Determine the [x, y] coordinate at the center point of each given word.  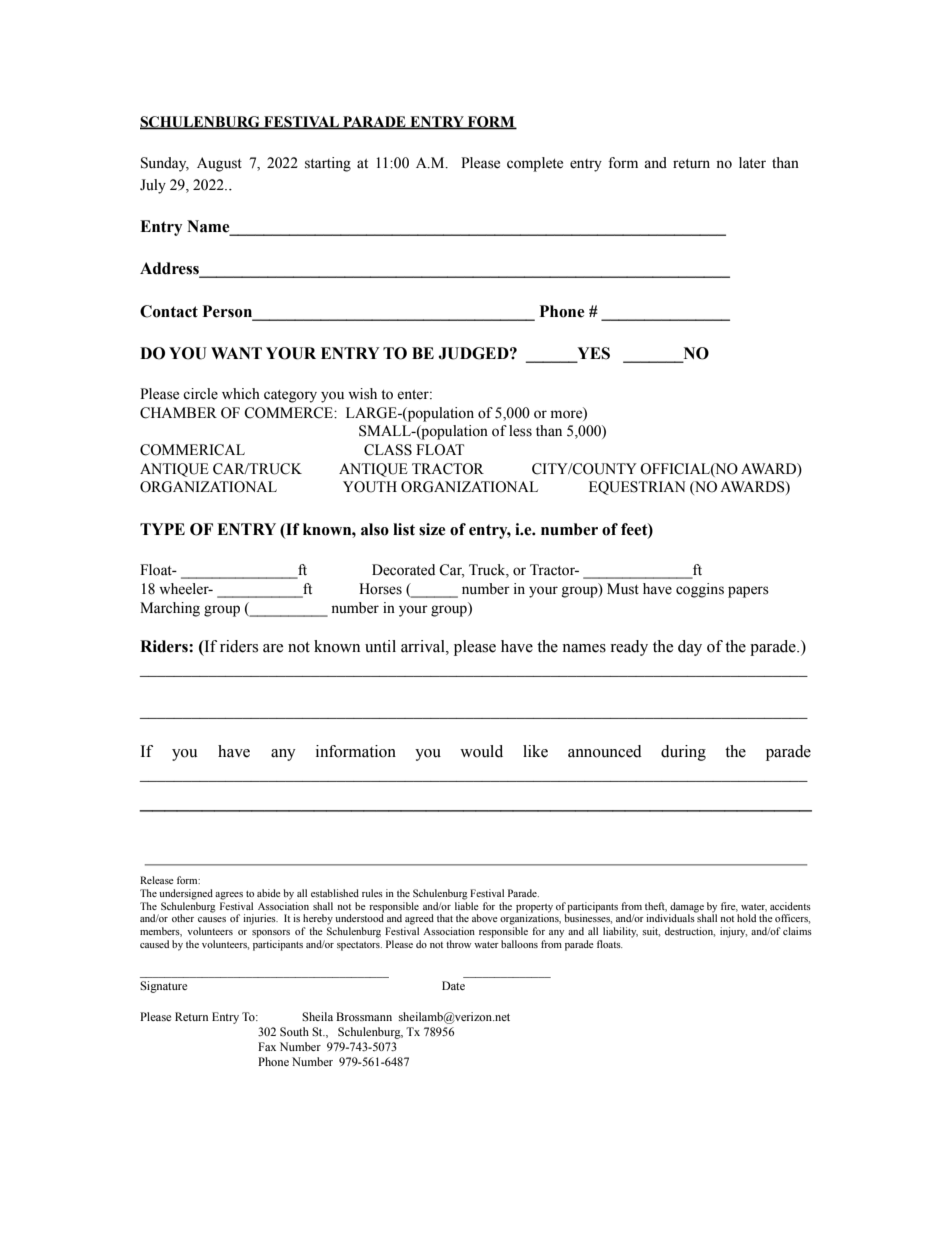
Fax [267, 1046]
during [683, 753]
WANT [236, 353]
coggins [700, 590]
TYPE [162, 529]
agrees [229, 896]
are [273, 648]
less [520, 431]
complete [535, 164]
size [432, 529]
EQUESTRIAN [637, 488]
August [219, 164]
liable [467, 904]
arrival [424, 646]
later [752, 163]
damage [687, 907]
